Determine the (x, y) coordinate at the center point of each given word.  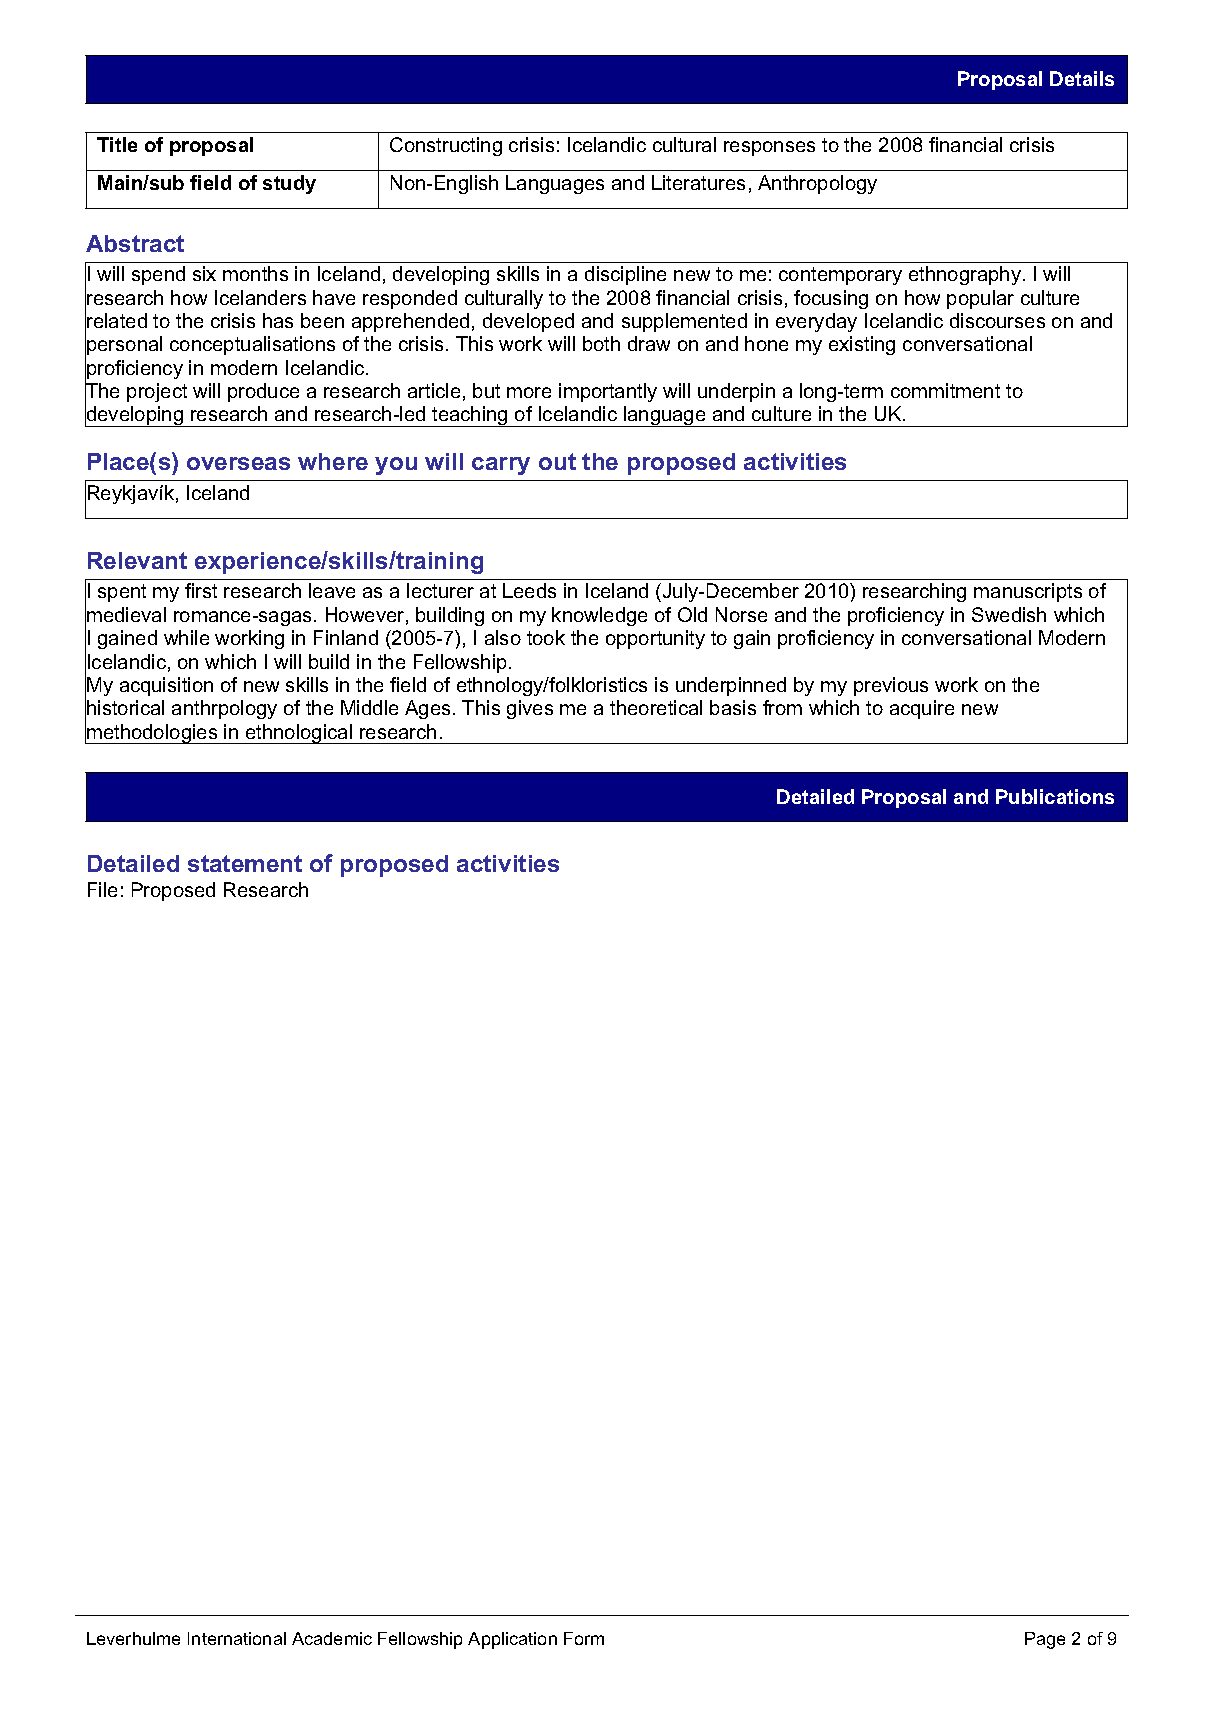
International (237, 1638)
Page (1045, 1640)
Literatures (698, 182)
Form (584, 1638)
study (289, 184)
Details (1082, 78)
